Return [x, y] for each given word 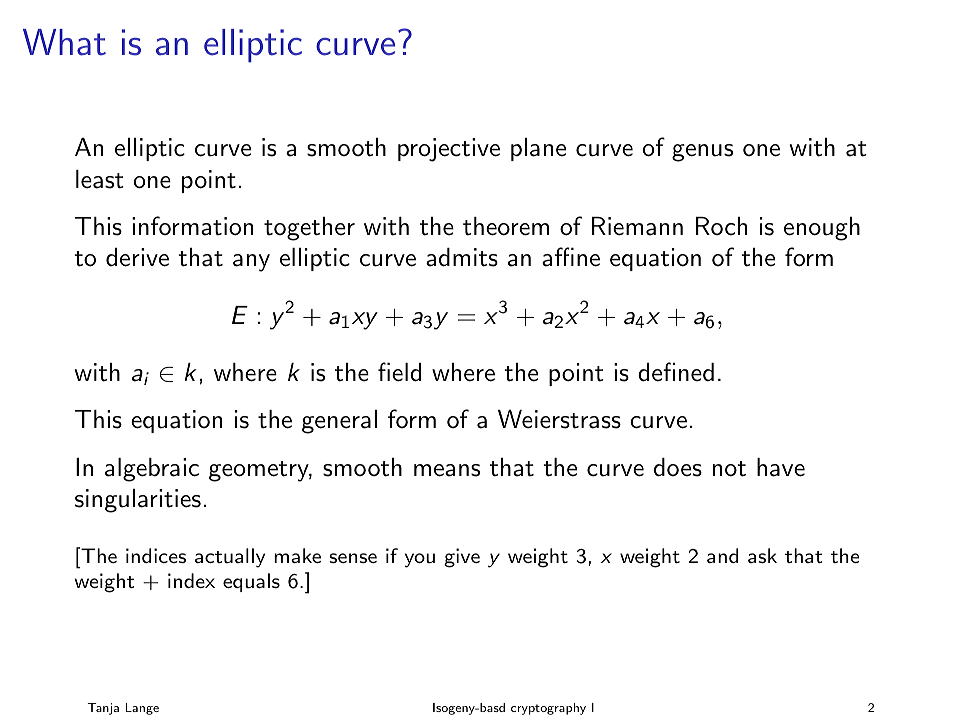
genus [702, 153]
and [722, 555]
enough [822, 229]
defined [676, 372]
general [339, 422]
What [64, 42]
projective [449, 150]
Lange [142, 709]
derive [137, 257]
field [399, 372]
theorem [506, 226]
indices [156, 555]
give [462, 558]
